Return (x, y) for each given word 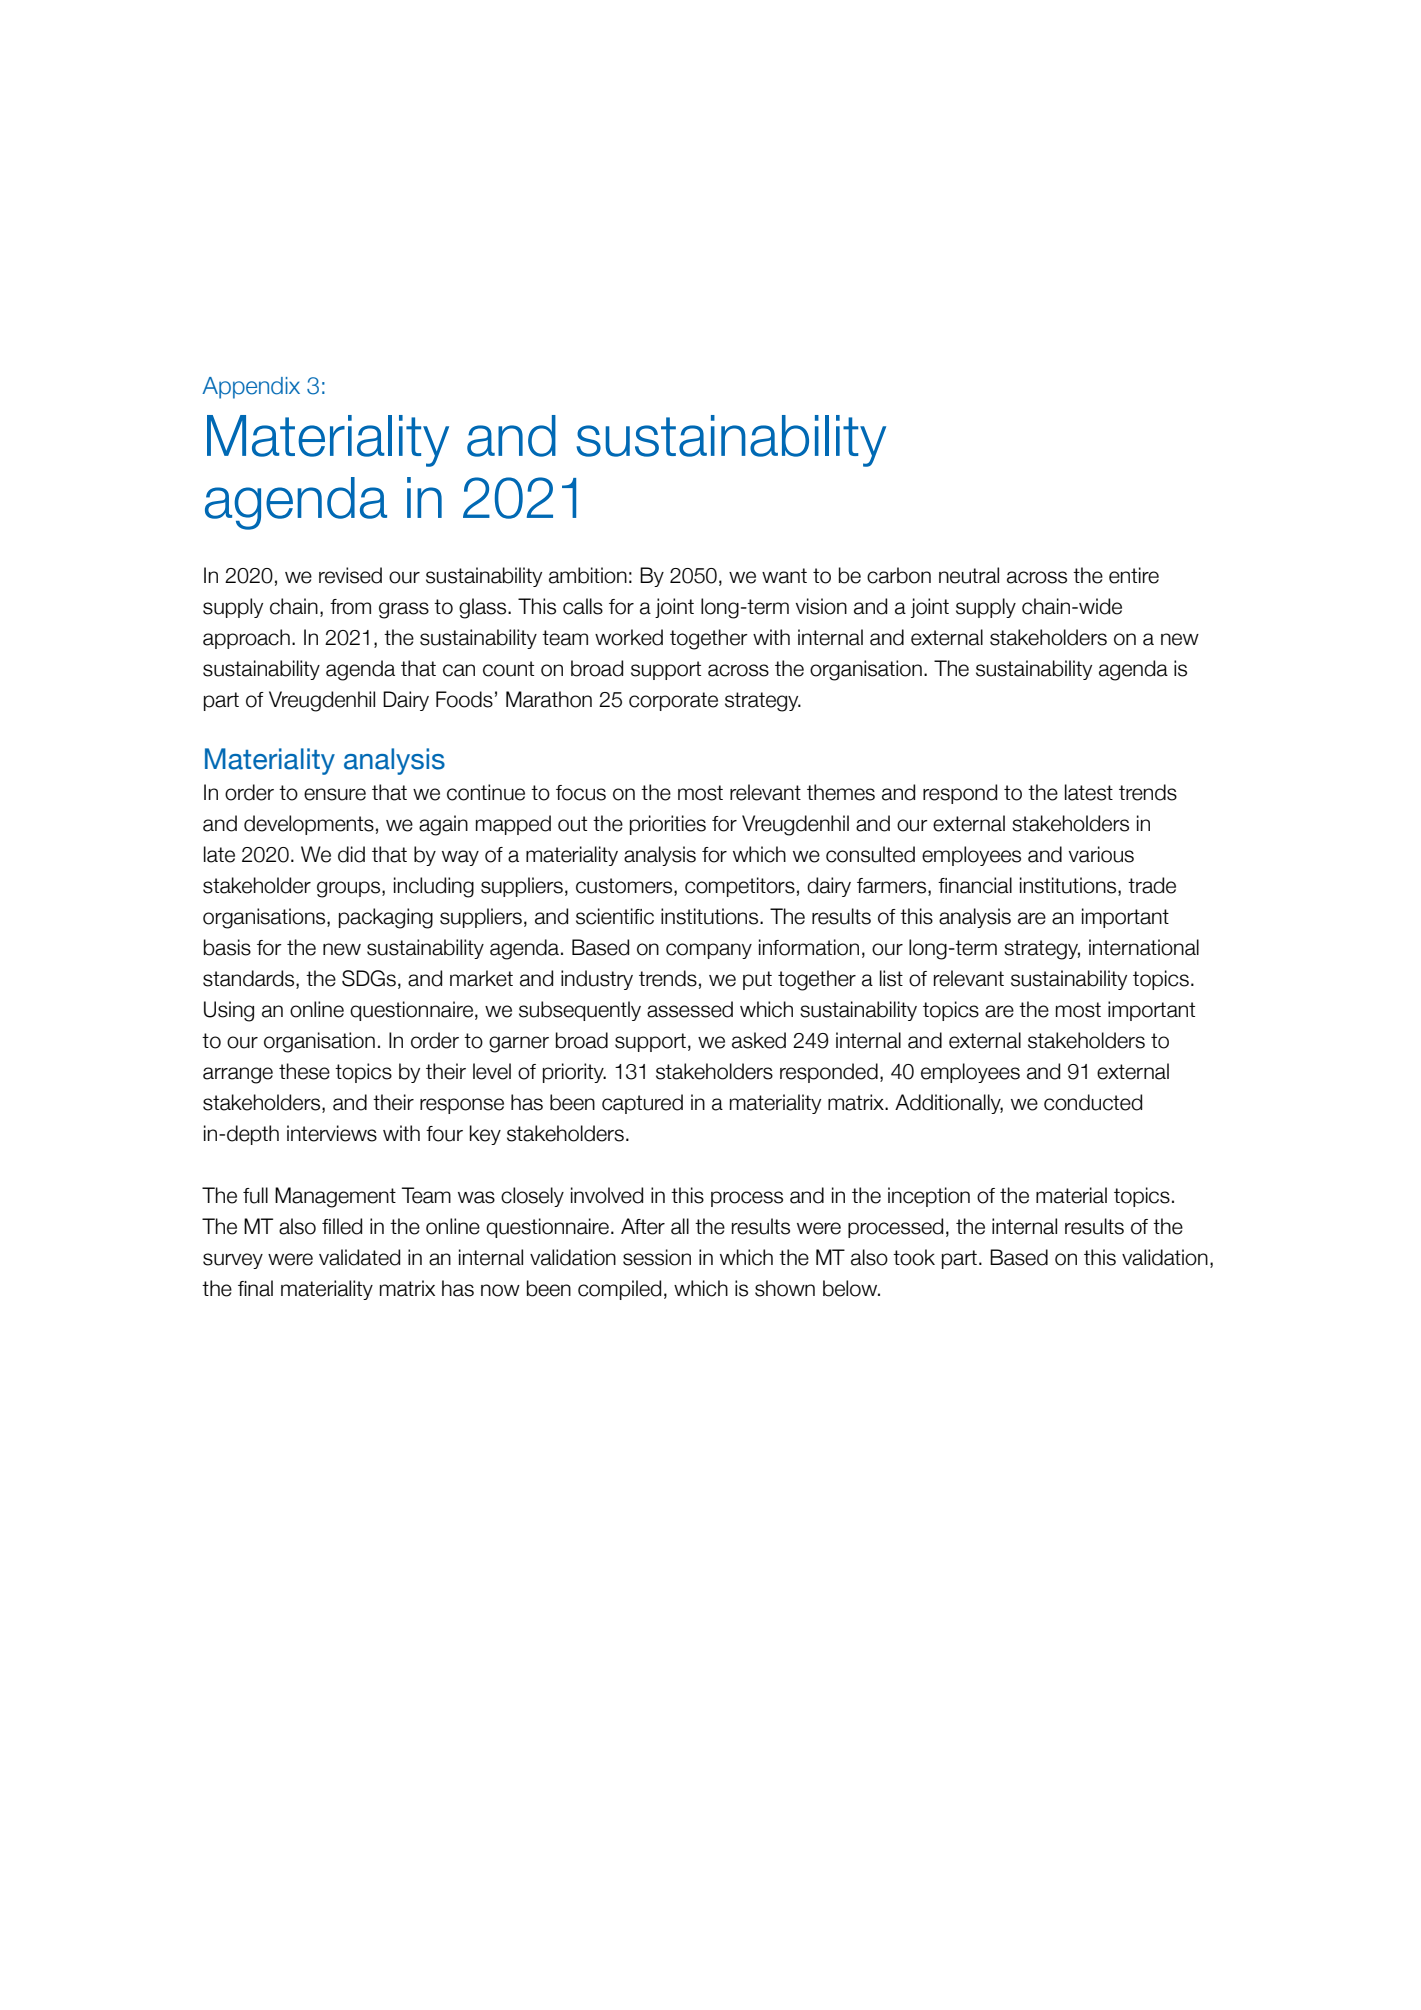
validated (359, 1257)
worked (629, 637)
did (351, 854)
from (350, 607)
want (784, 576)
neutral (969, 575)
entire (1134, 575)
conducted (1093, 1102)
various (1101, 854)
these (304, 1071)
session (657, 1257)
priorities (668, 825)
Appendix (251, 388)
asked (759, 1040)
